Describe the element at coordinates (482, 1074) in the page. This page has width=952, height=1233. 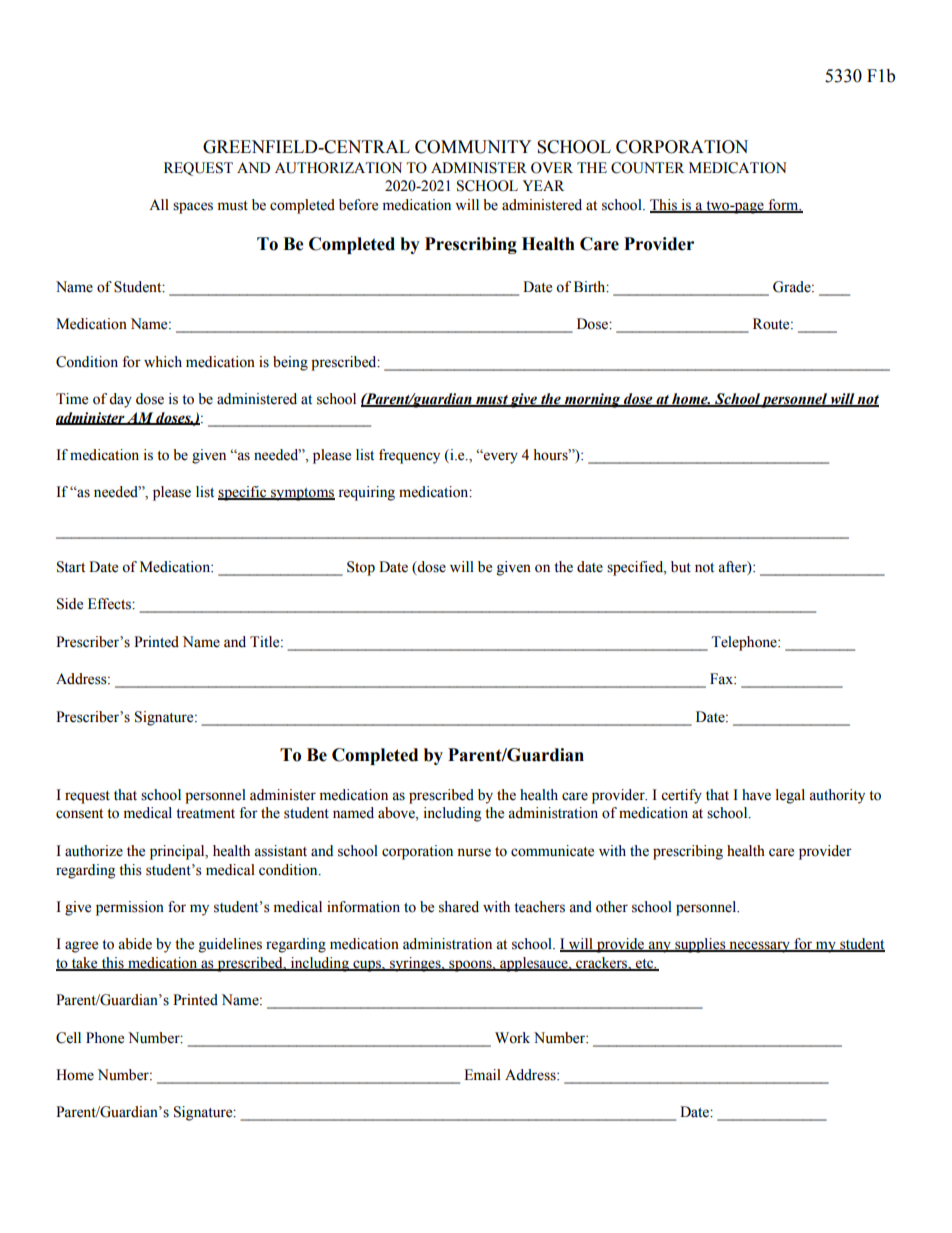
I see `Email` at that location.
